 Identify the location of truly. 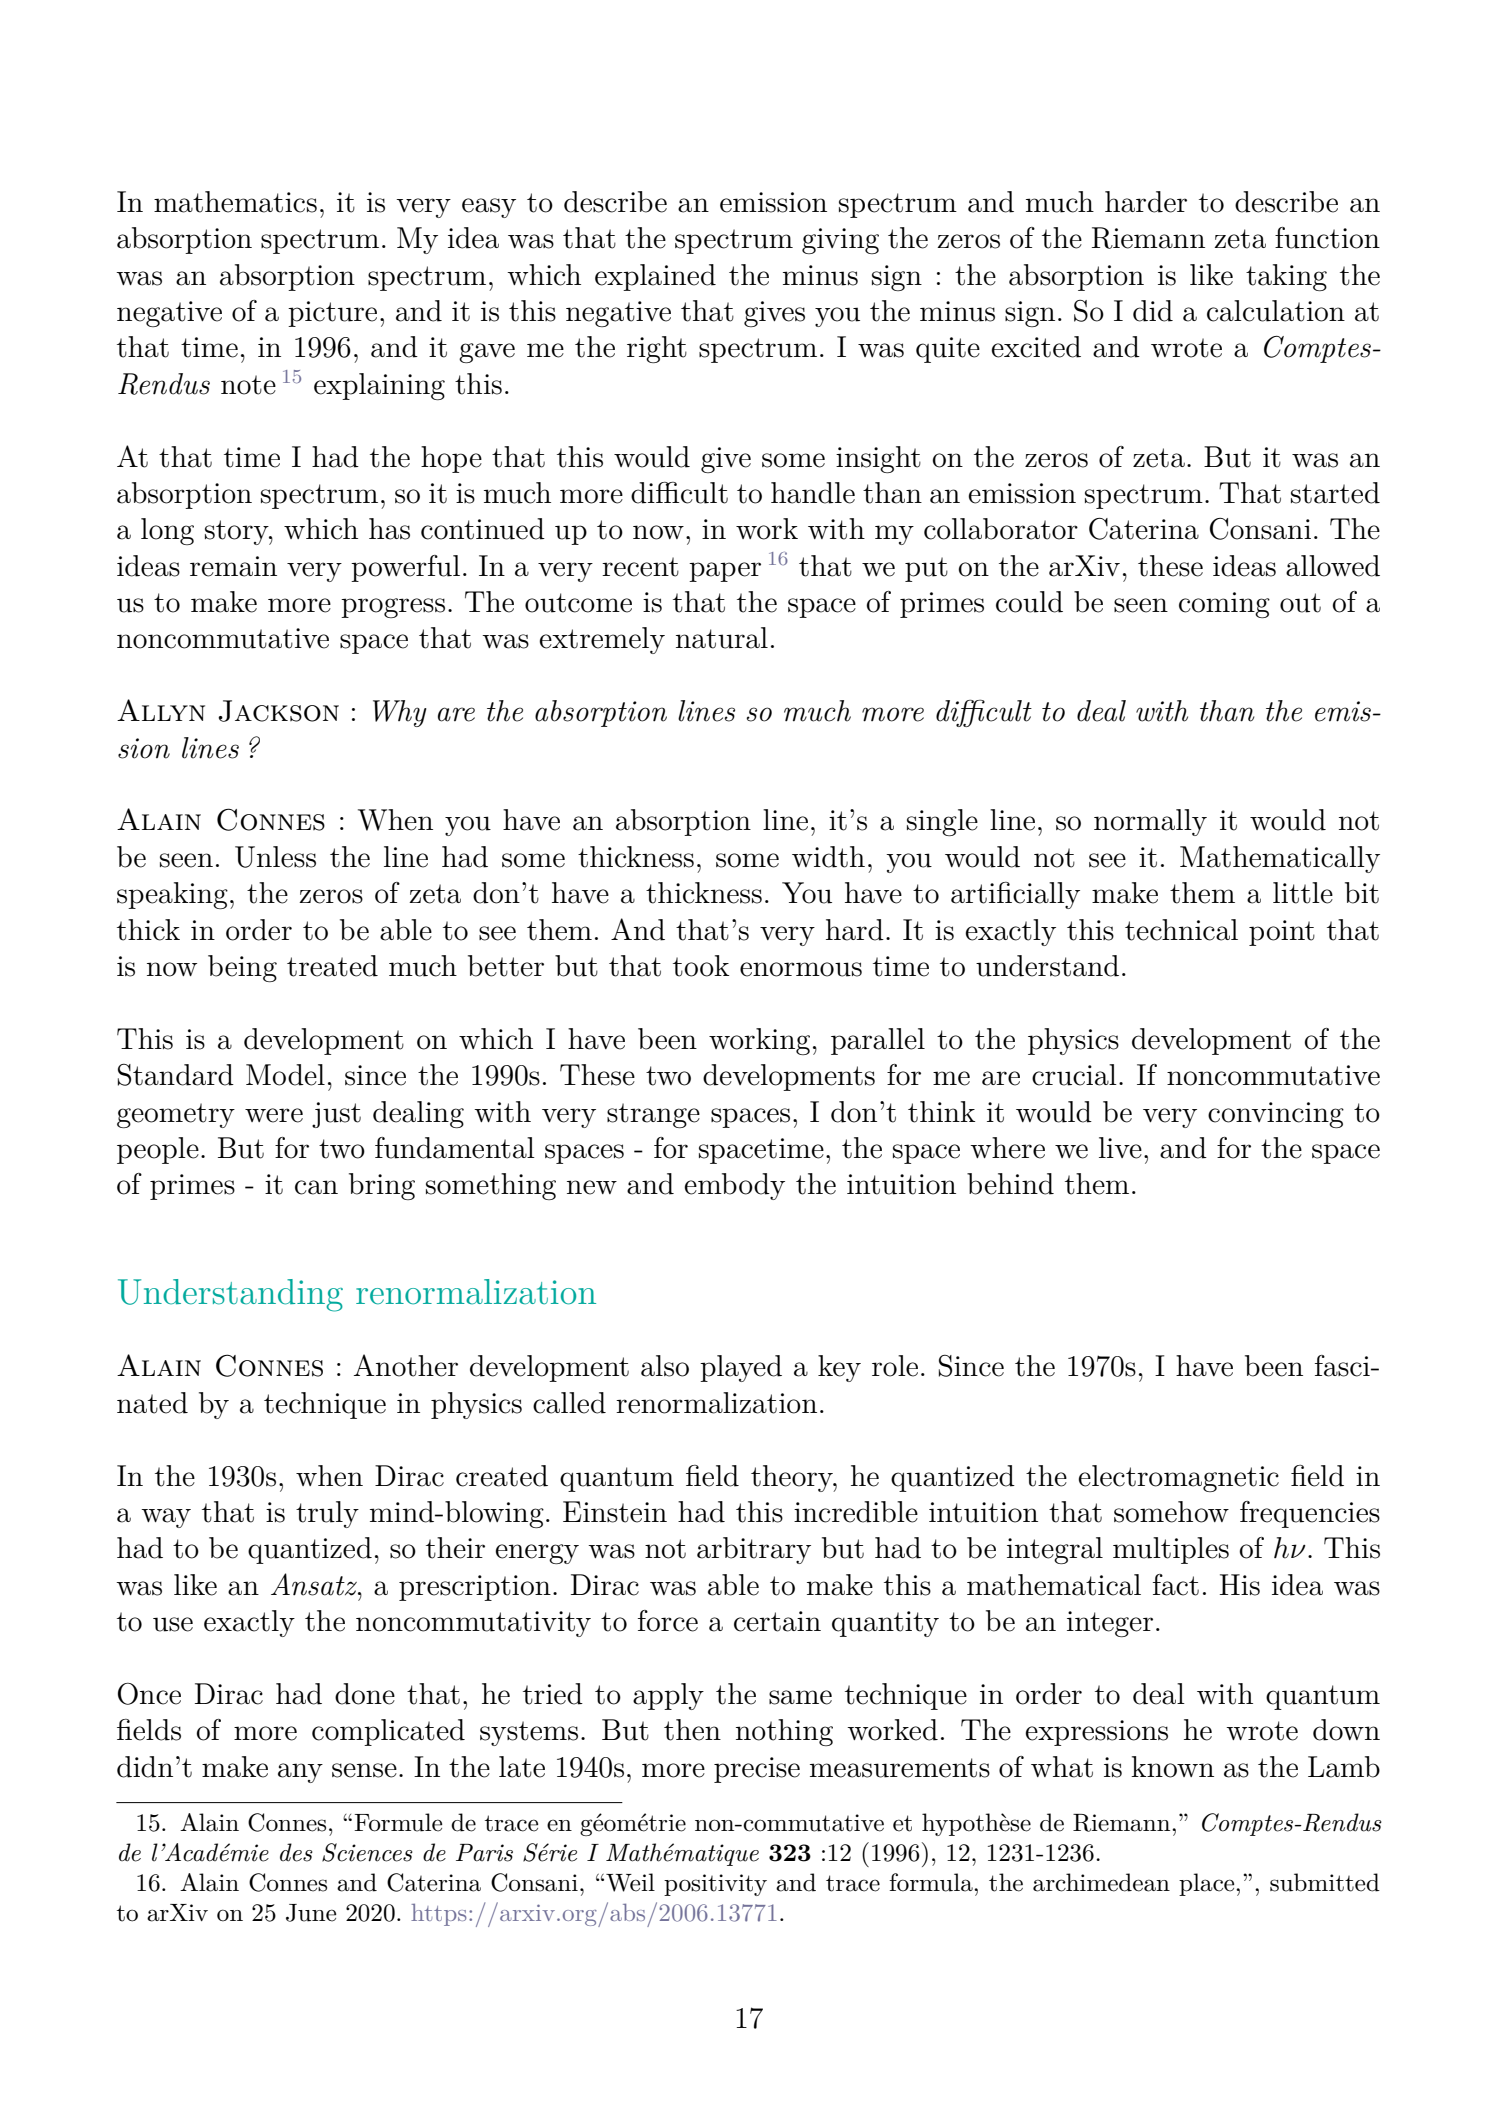
(327, 1514).
